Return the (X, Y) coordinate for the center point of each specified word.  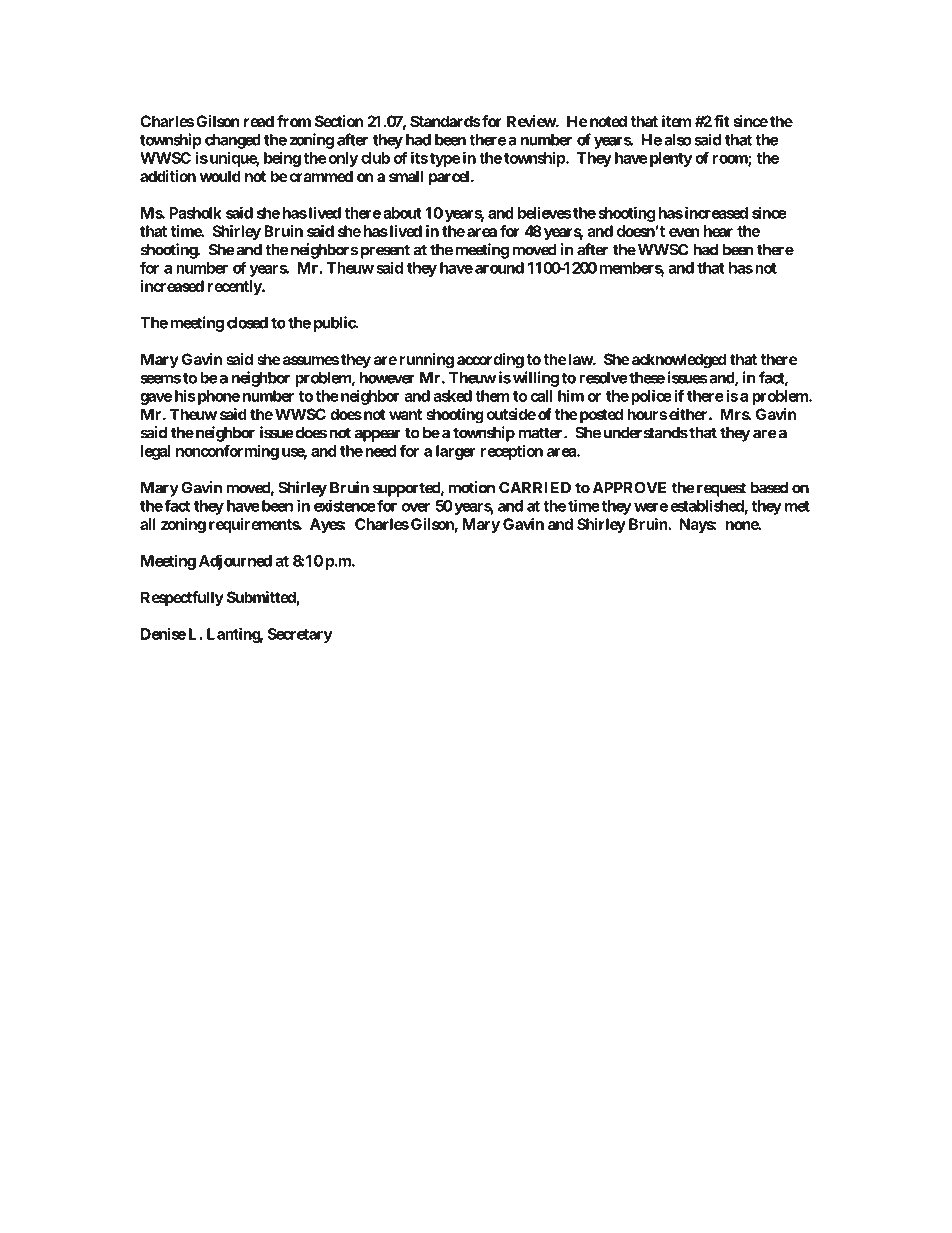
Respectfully (182, 599)
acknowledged (678, 361)
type (445, 160)
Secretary (300, 635)
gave (156, 399)
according (490, 361)
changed (233, 141)
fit (722, 121)
